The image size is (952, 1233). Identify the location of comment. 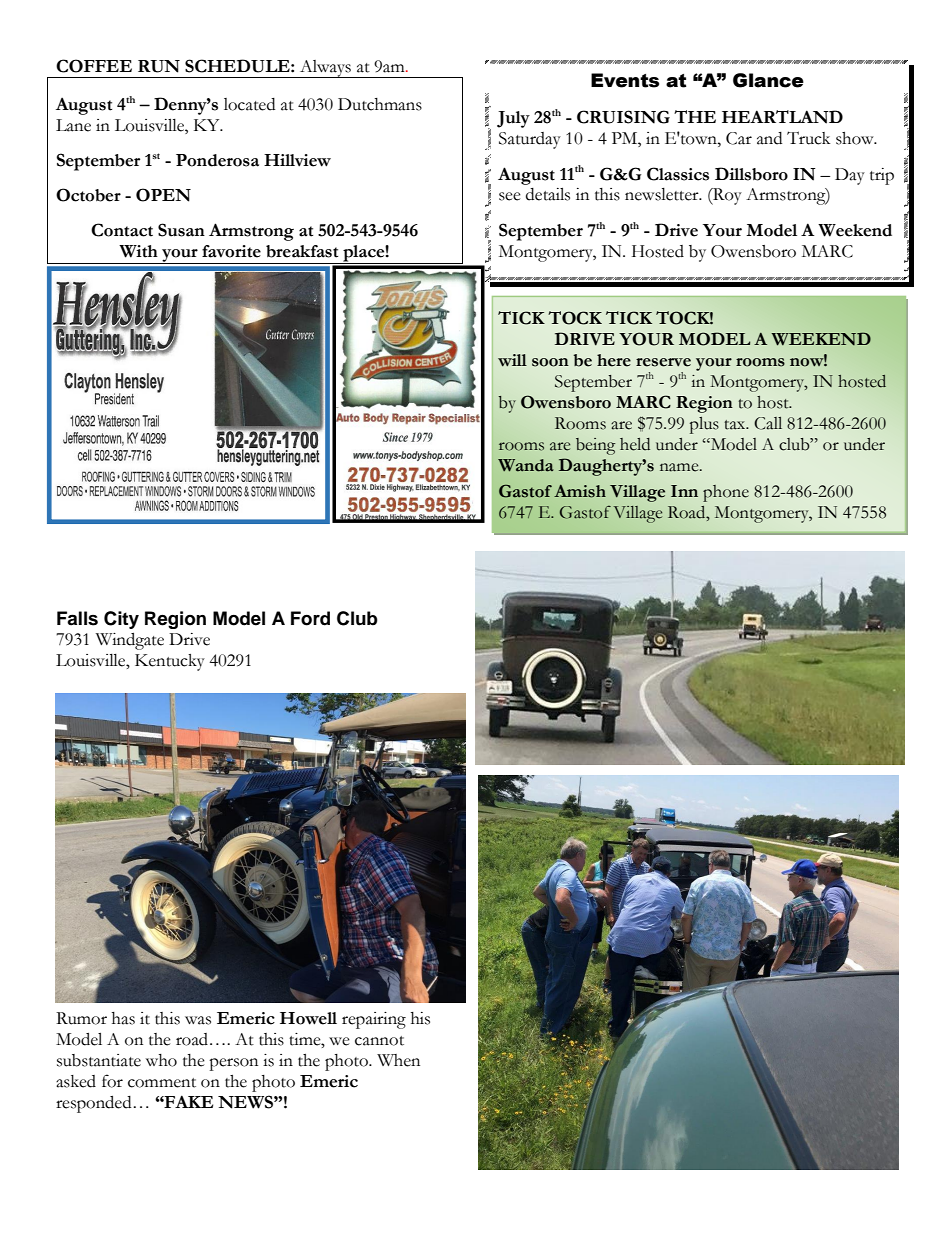
(162, 1083).
